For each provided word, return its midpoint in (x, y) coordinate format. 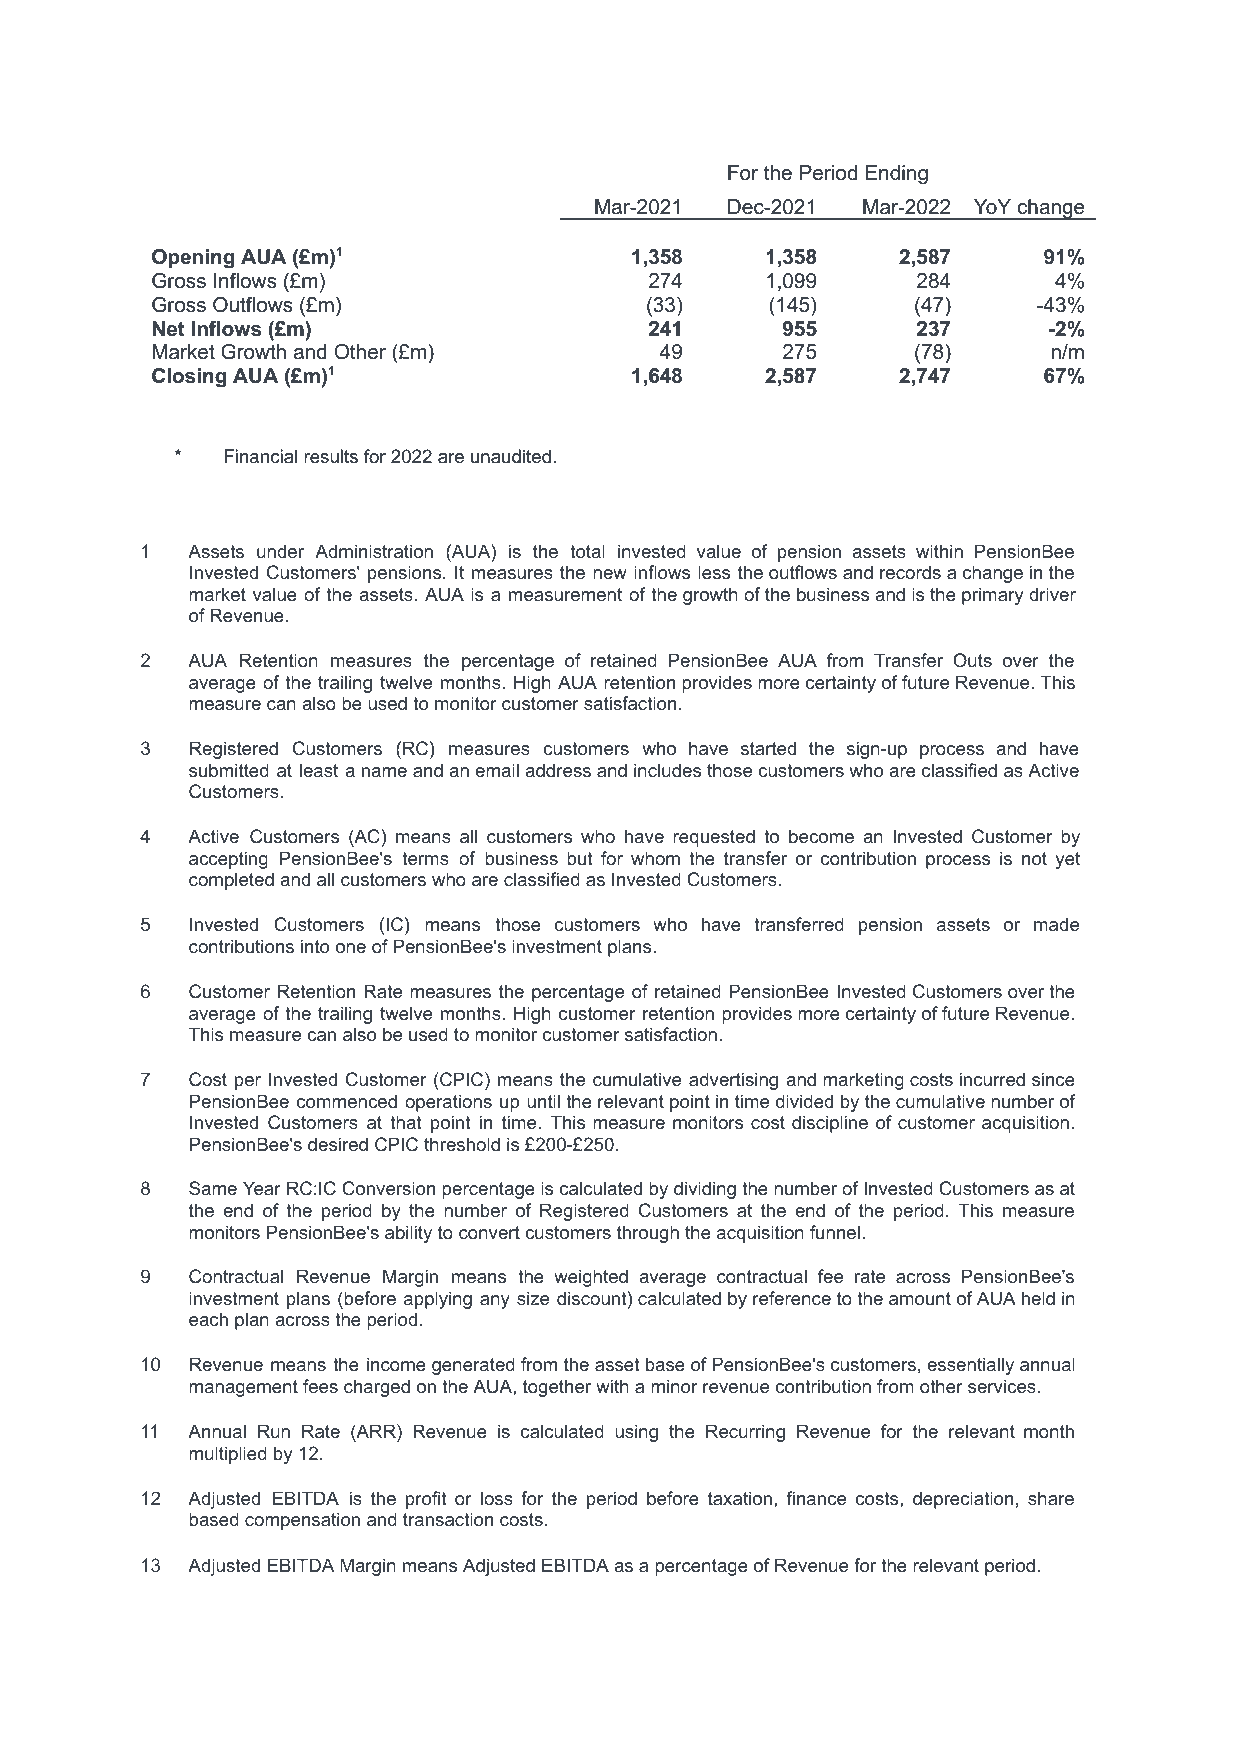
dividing (705, 1190)
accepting (228, 860)
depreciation (963, 1500)
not (1034, 858)
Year (262, 1188)
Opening (193, 259)
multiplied (228, 1455)
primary (992, 596)
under (280, 551)
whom (655, 858)
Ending (897, 175)
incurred (992, 1079)
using (636, 1433)
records (910, 572)
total (587, 551)
